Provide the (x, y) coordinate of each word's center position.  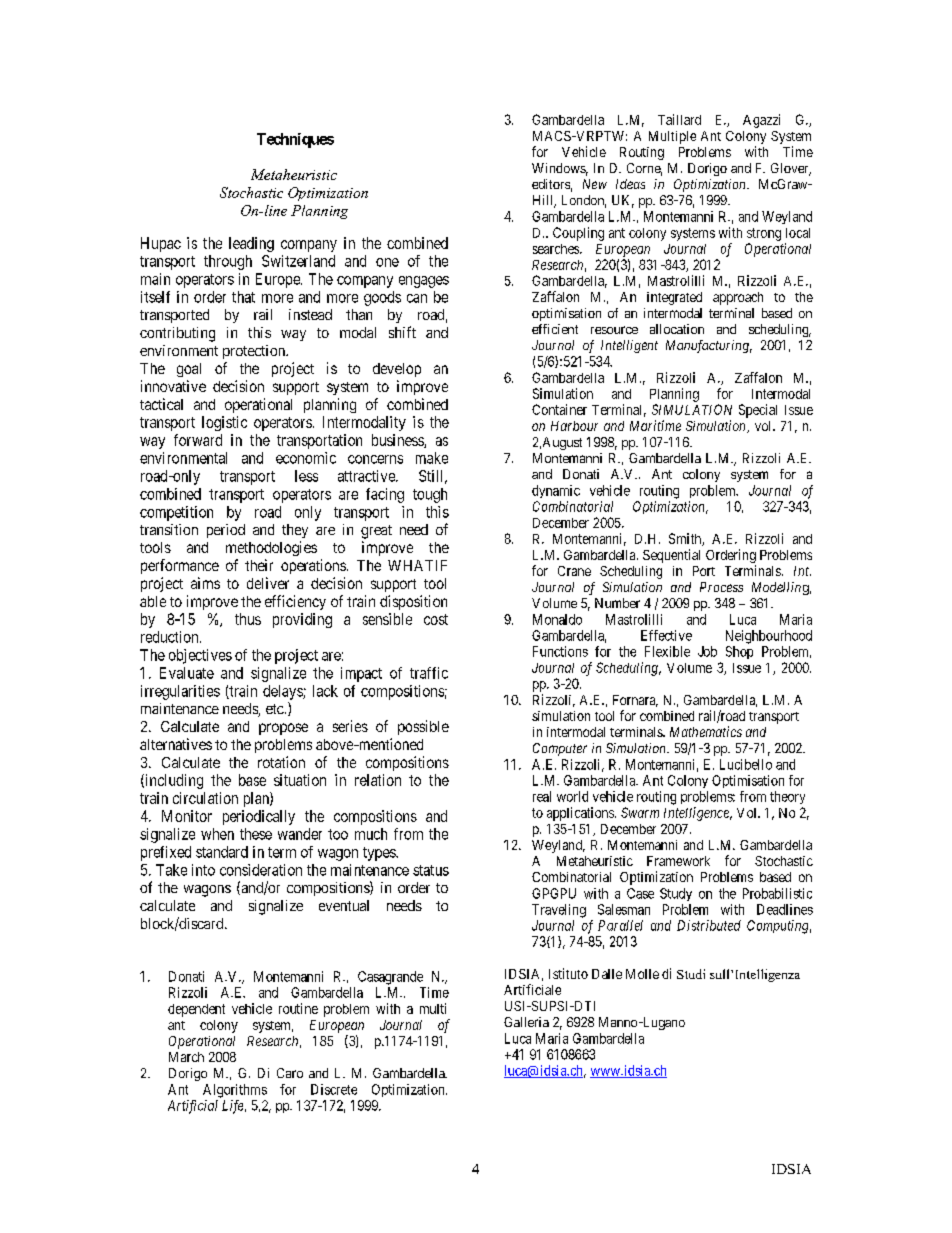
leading (251, 244)
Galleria (526, 1022)
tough (430, 495)
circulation (205, 798)
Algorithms (235, 1091)
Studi (691, 974)
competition (176, 513)
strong (764, 234)
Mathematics (706, 731)
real (542, 796)
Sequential (671, 556)
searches (557, 249)
